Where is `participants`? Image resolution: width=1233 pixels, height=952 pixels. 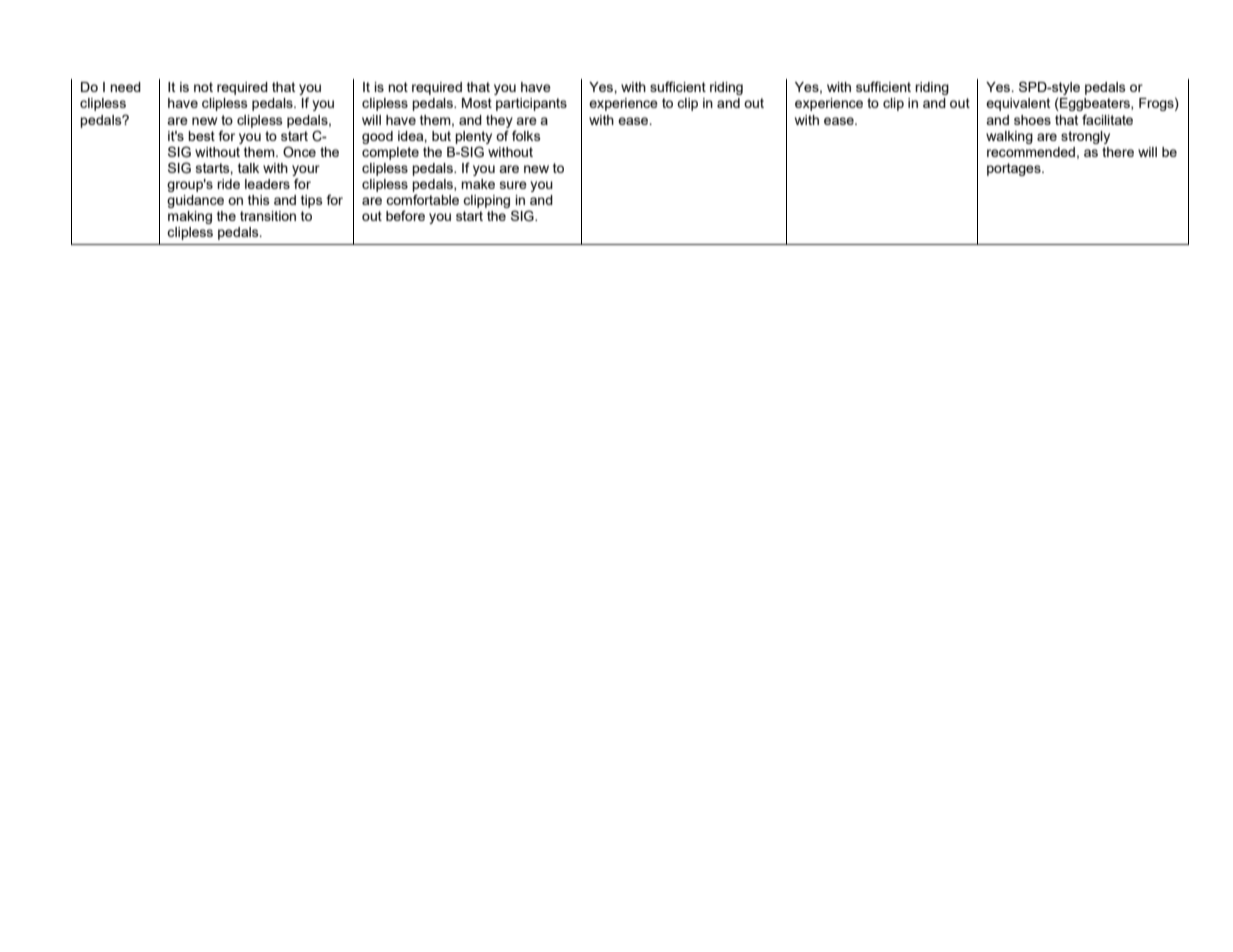
participants is located at coordinates (531, 104).
